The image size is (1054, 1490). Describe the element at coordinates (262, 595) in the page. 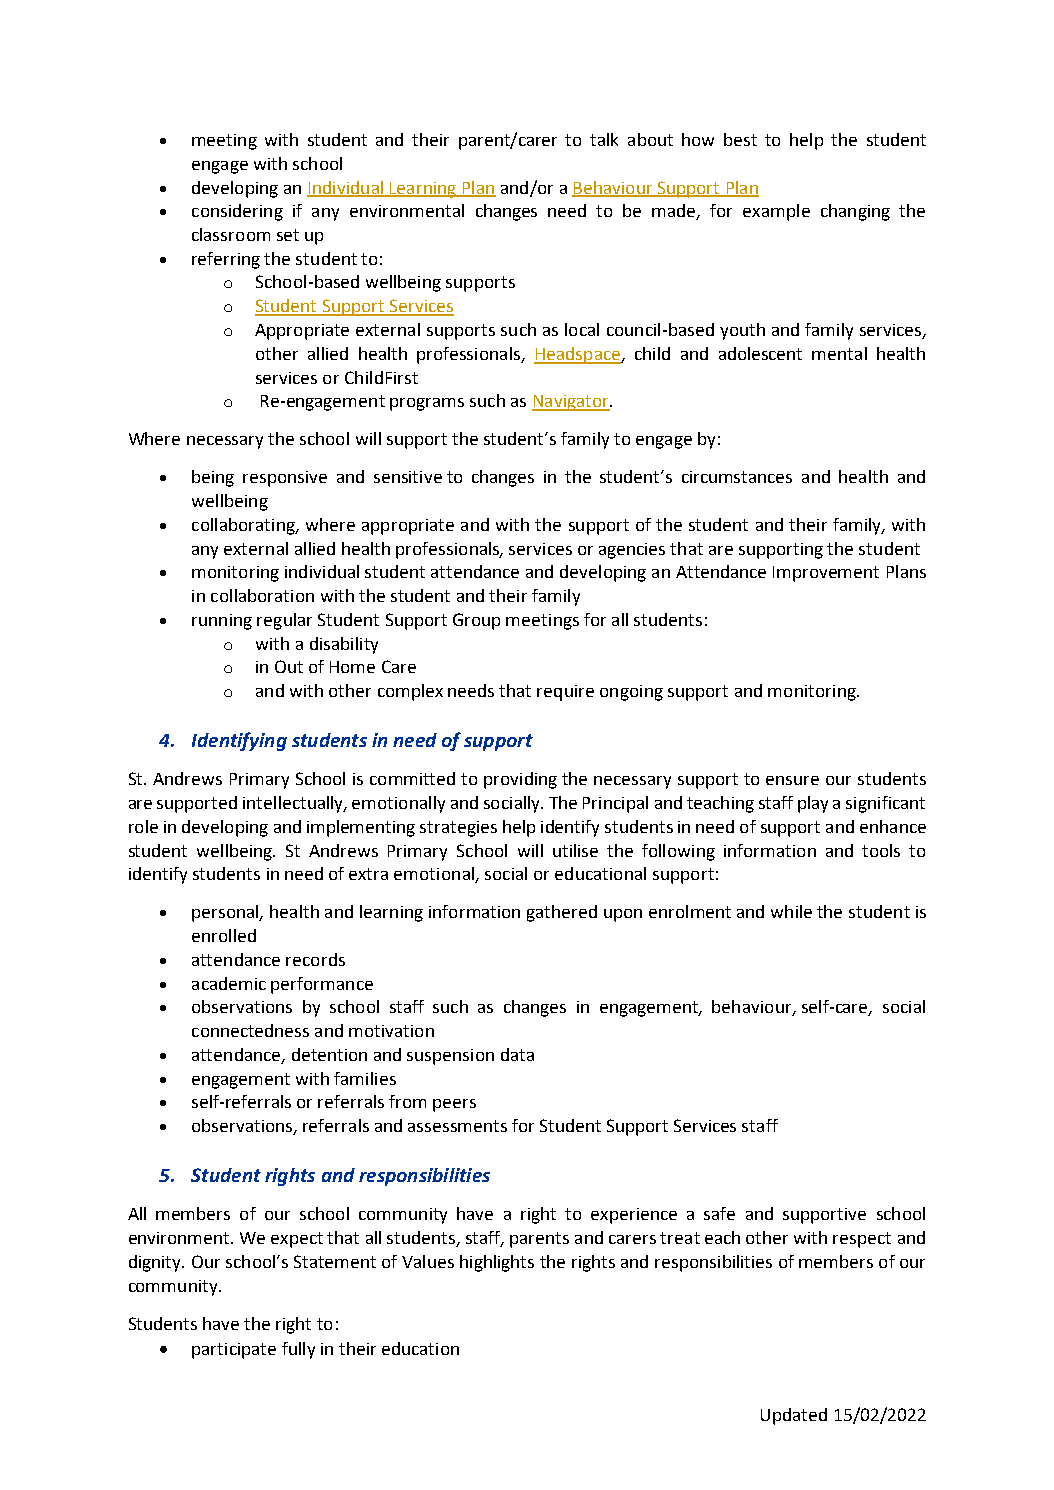

I see `collaboration` at that location.
